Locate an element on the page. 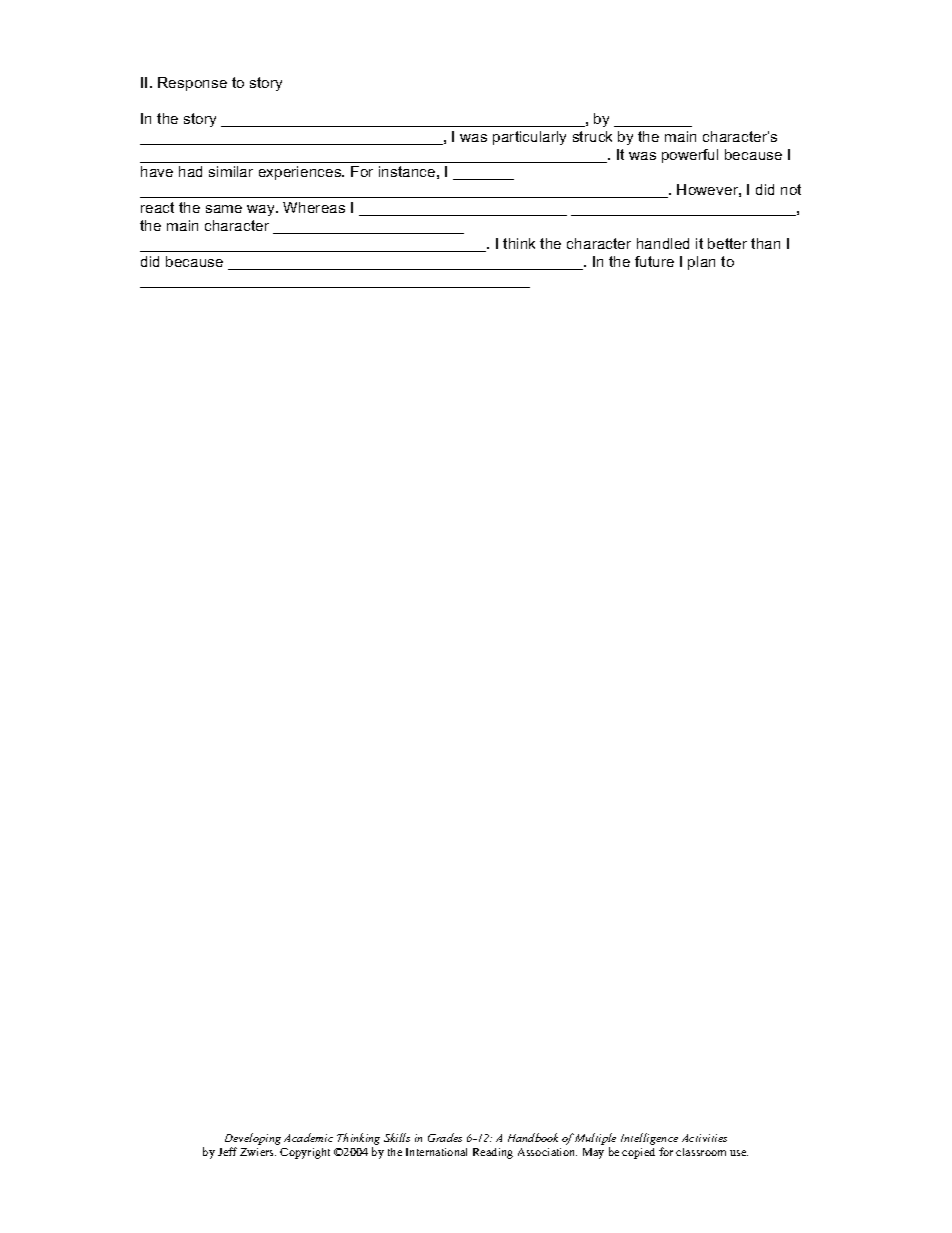 The height and width of the image is (1233, 952). Academic is located at coordinates (308, 1137).
